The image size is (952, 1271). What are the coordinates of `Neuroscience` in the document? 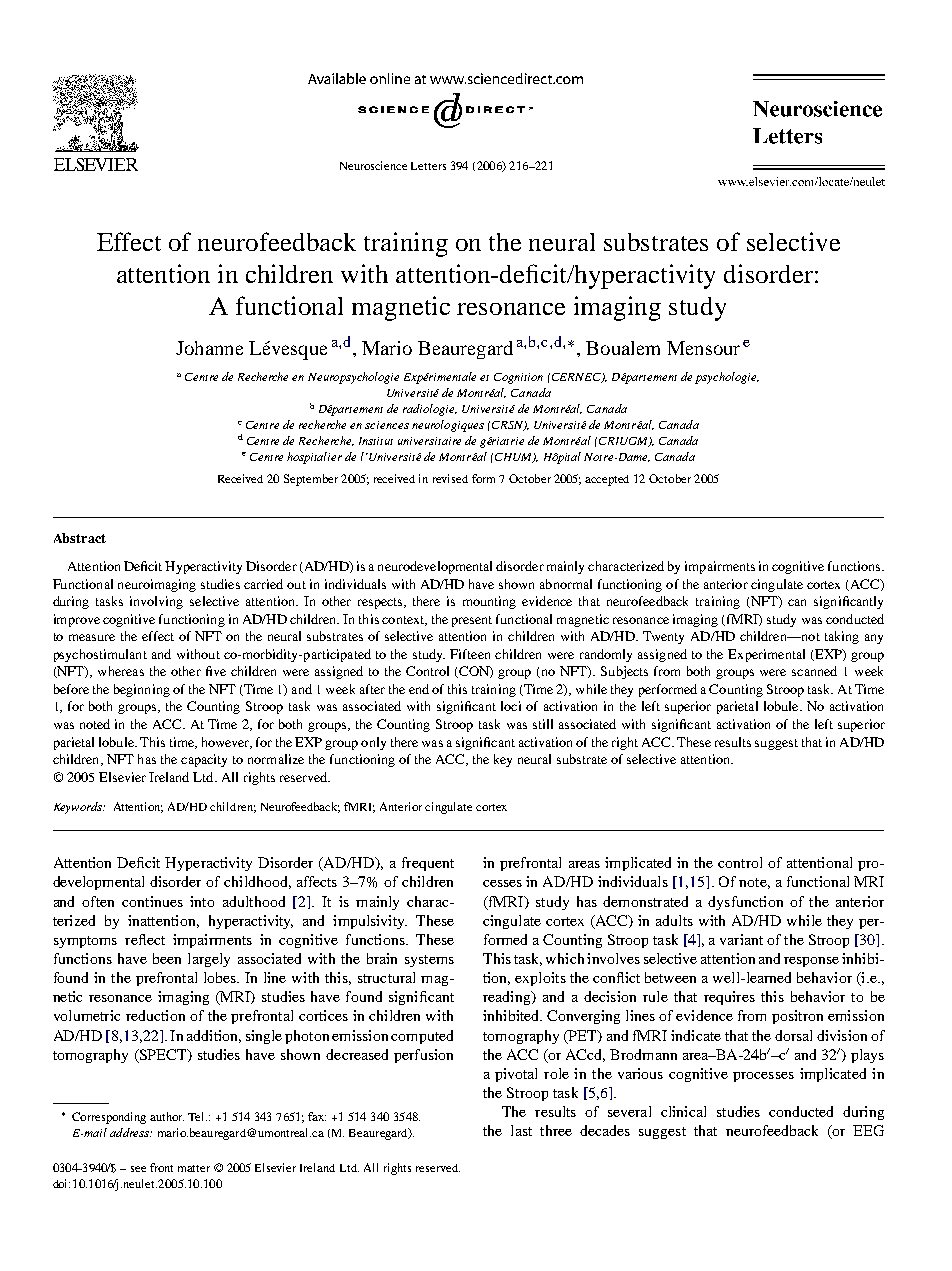 It's located at (373, 165).
